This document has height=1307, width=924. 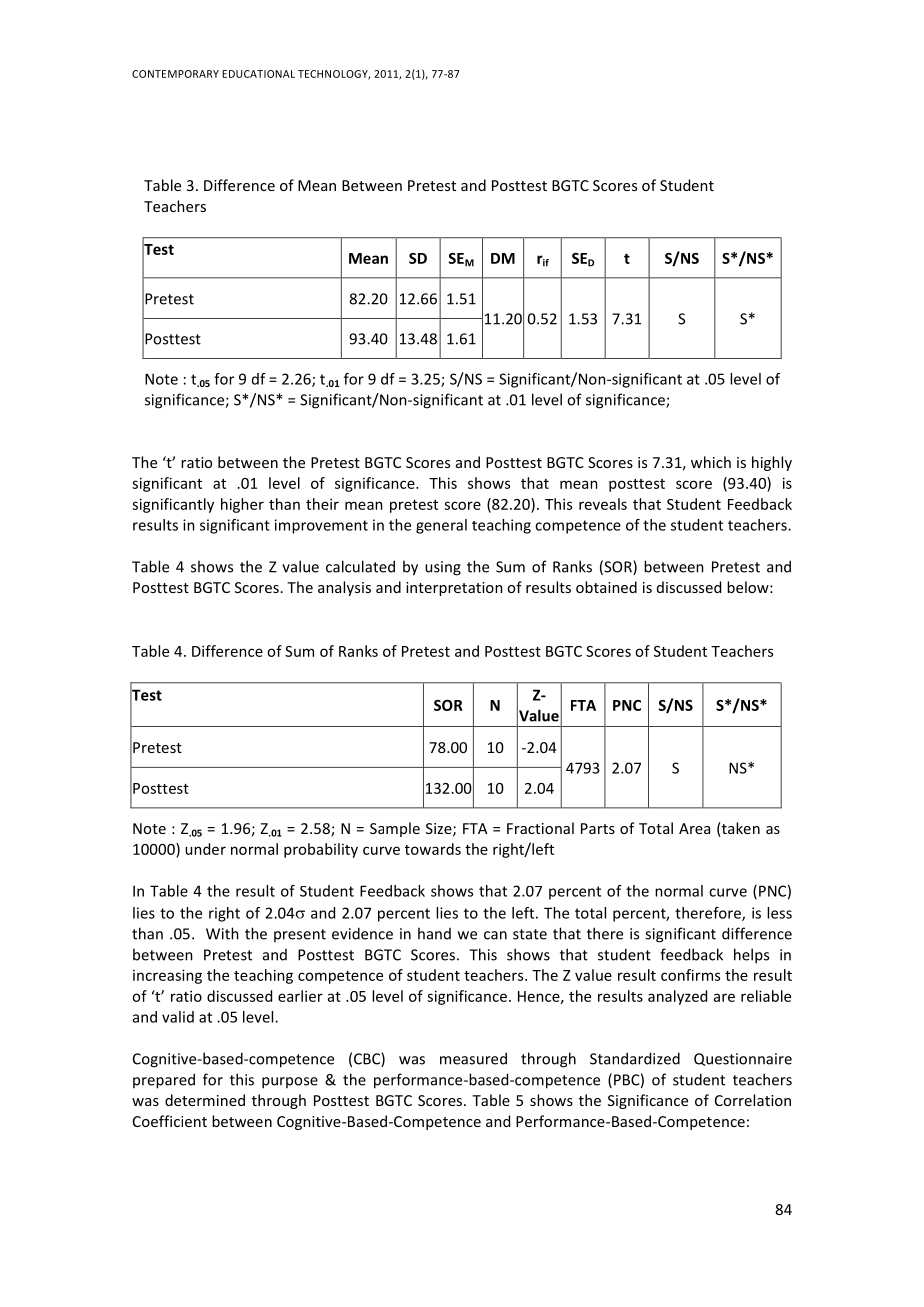 What do you see at coordinates (694, 828) in the document?
I see `Area` at bounding box center [694, 828].
